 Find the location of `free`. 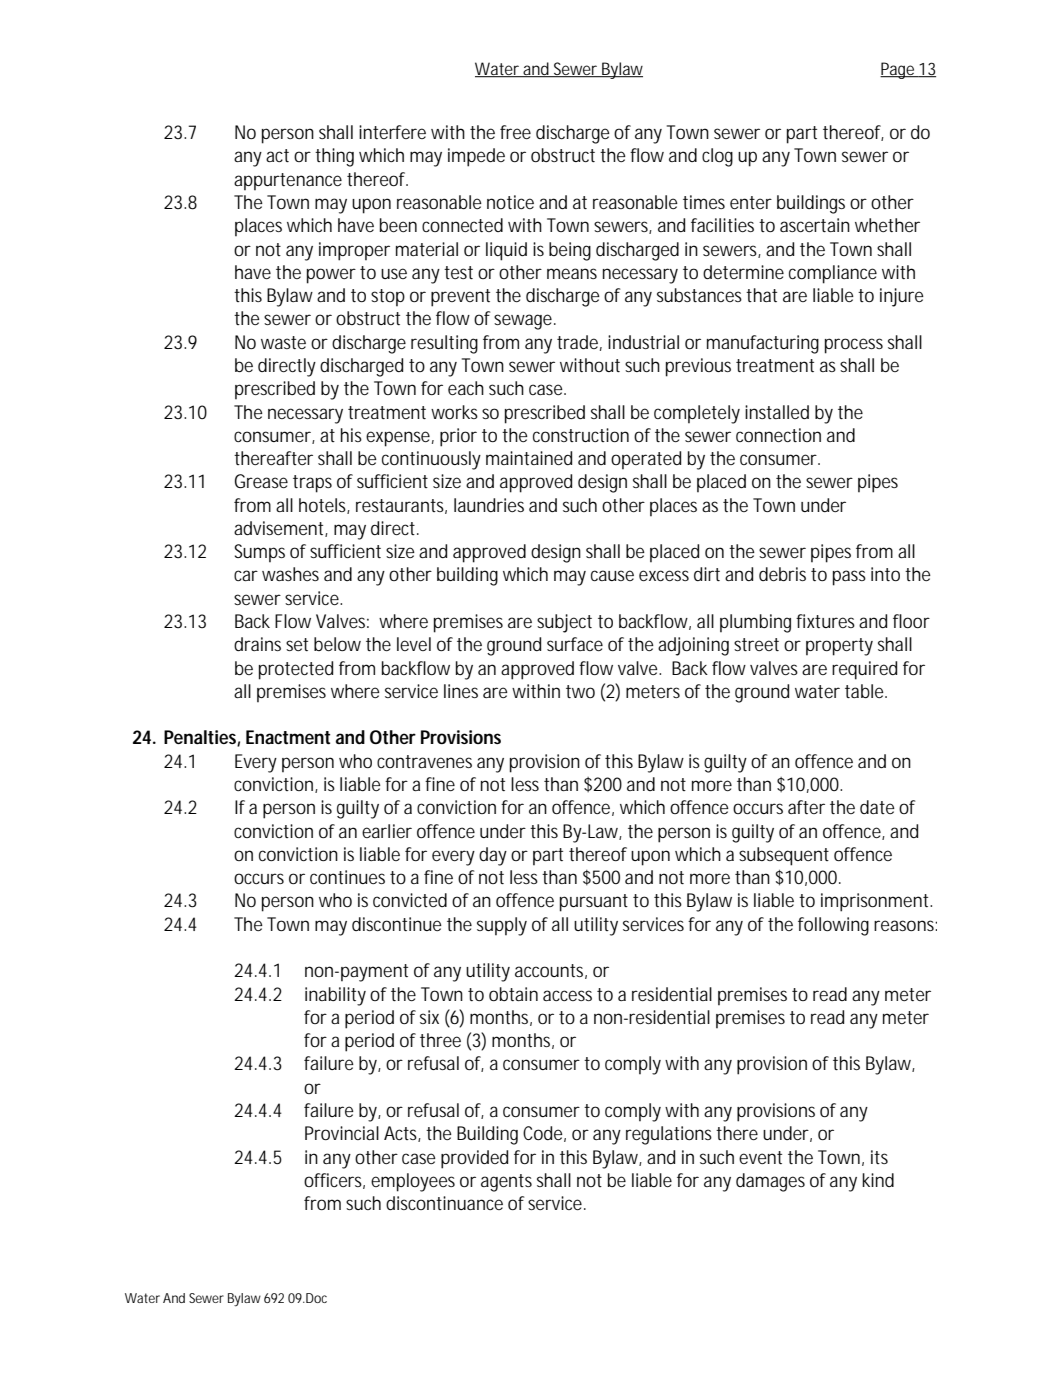

free is located at coordinates (515, 132).
